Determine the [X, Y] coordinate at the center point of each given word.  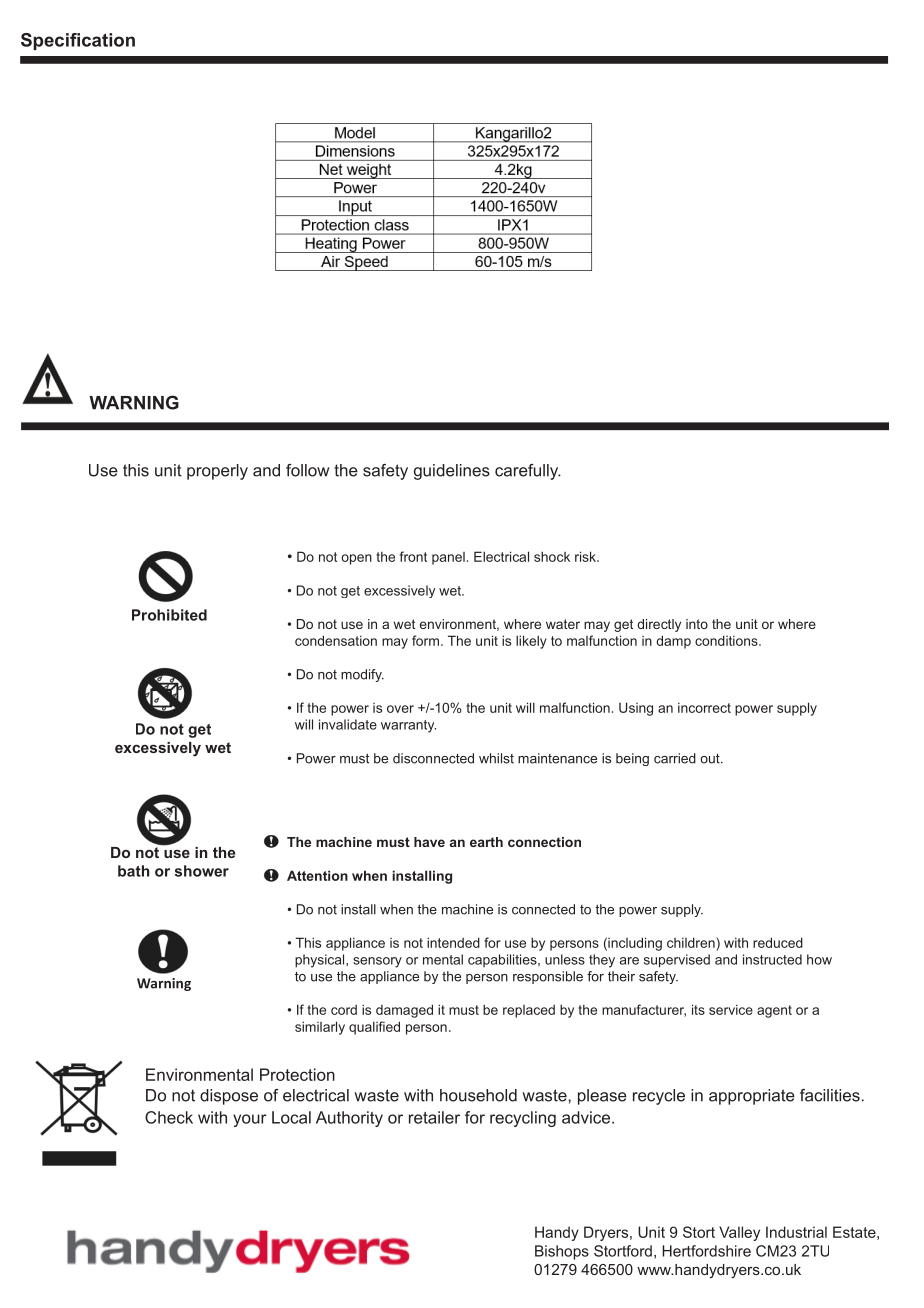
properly [217, 472]
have [429, 842]
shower [202, 871]
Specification [78, 41]
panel [448, 558]
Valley [739, 1233]
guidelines [452, 472]
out [711, 759]
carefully [528, 472]
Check [169, 1117]
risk [586, 556]
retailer [434, 1117]
